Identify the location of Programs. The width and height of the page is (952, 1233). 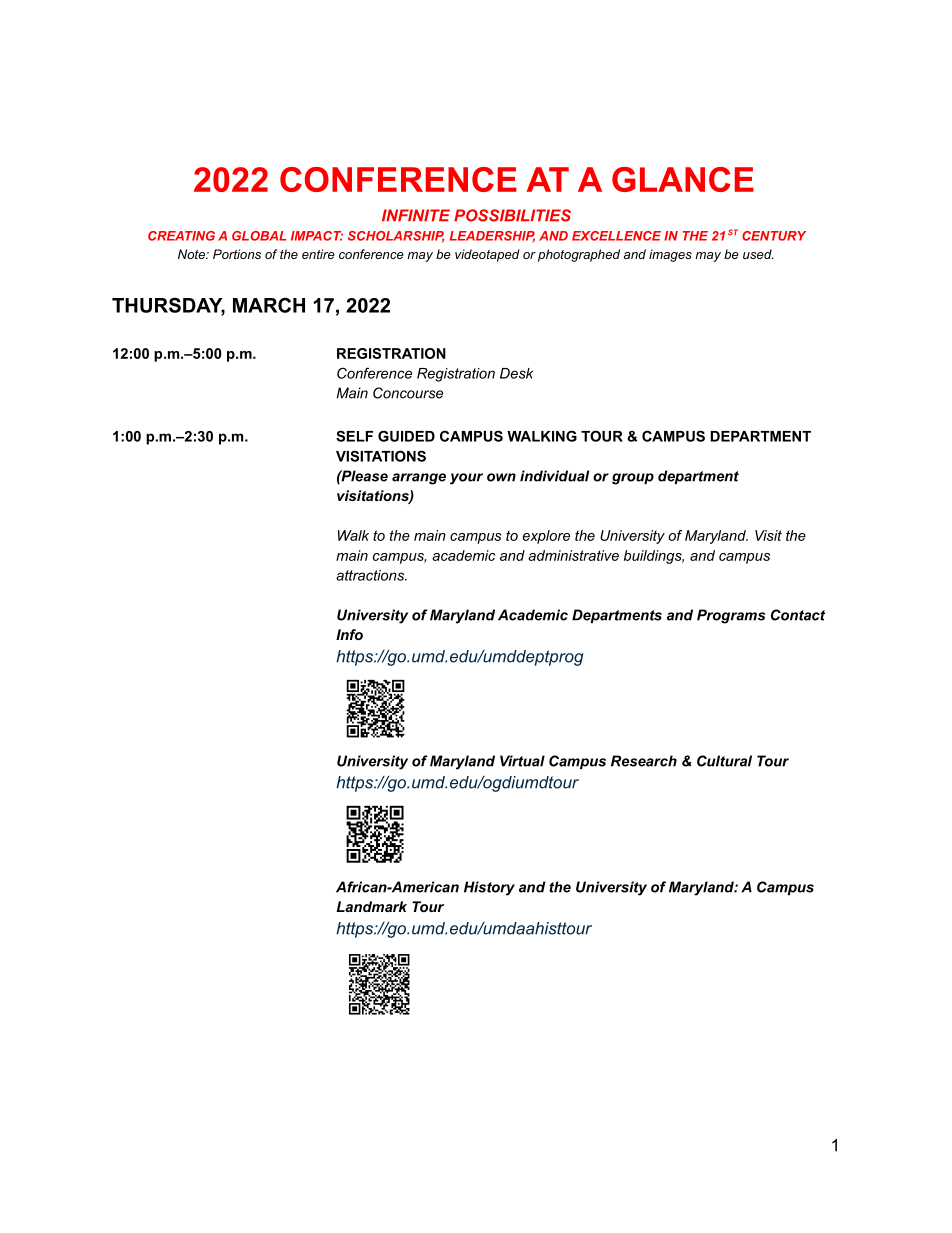
(731, 616).
